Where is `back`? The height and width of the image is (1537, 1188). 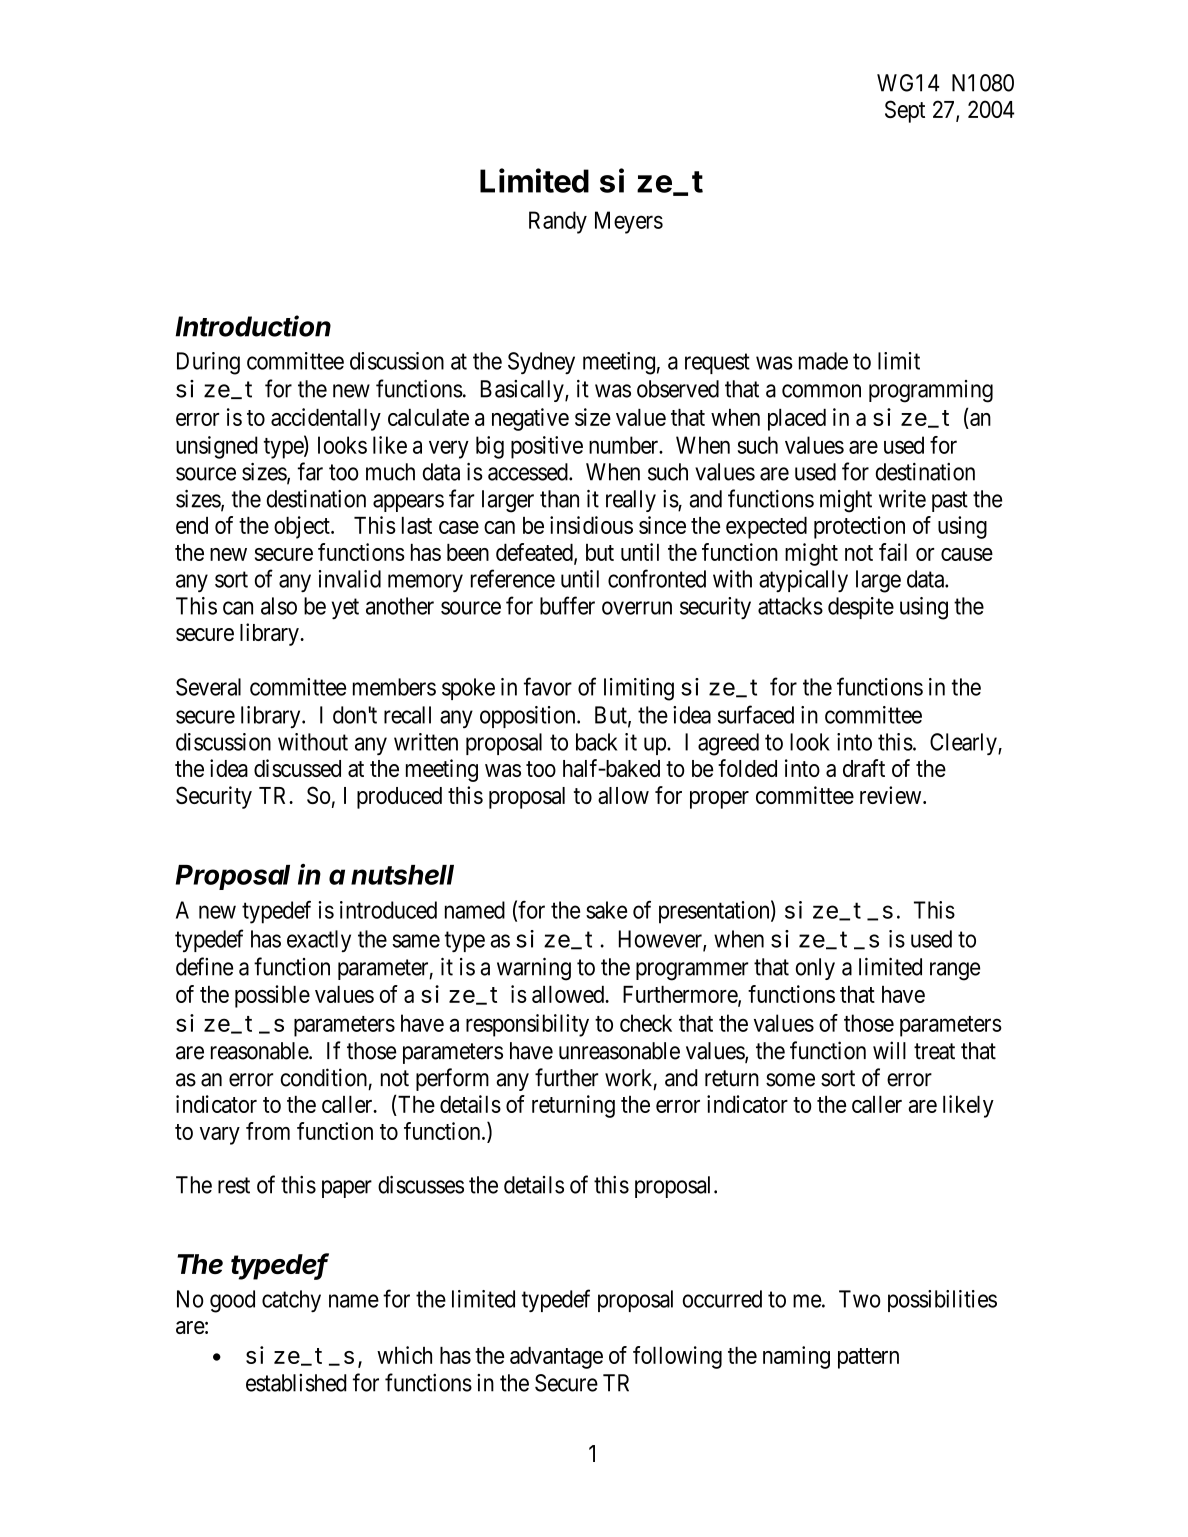
back is located at coordinates (596, 742).
